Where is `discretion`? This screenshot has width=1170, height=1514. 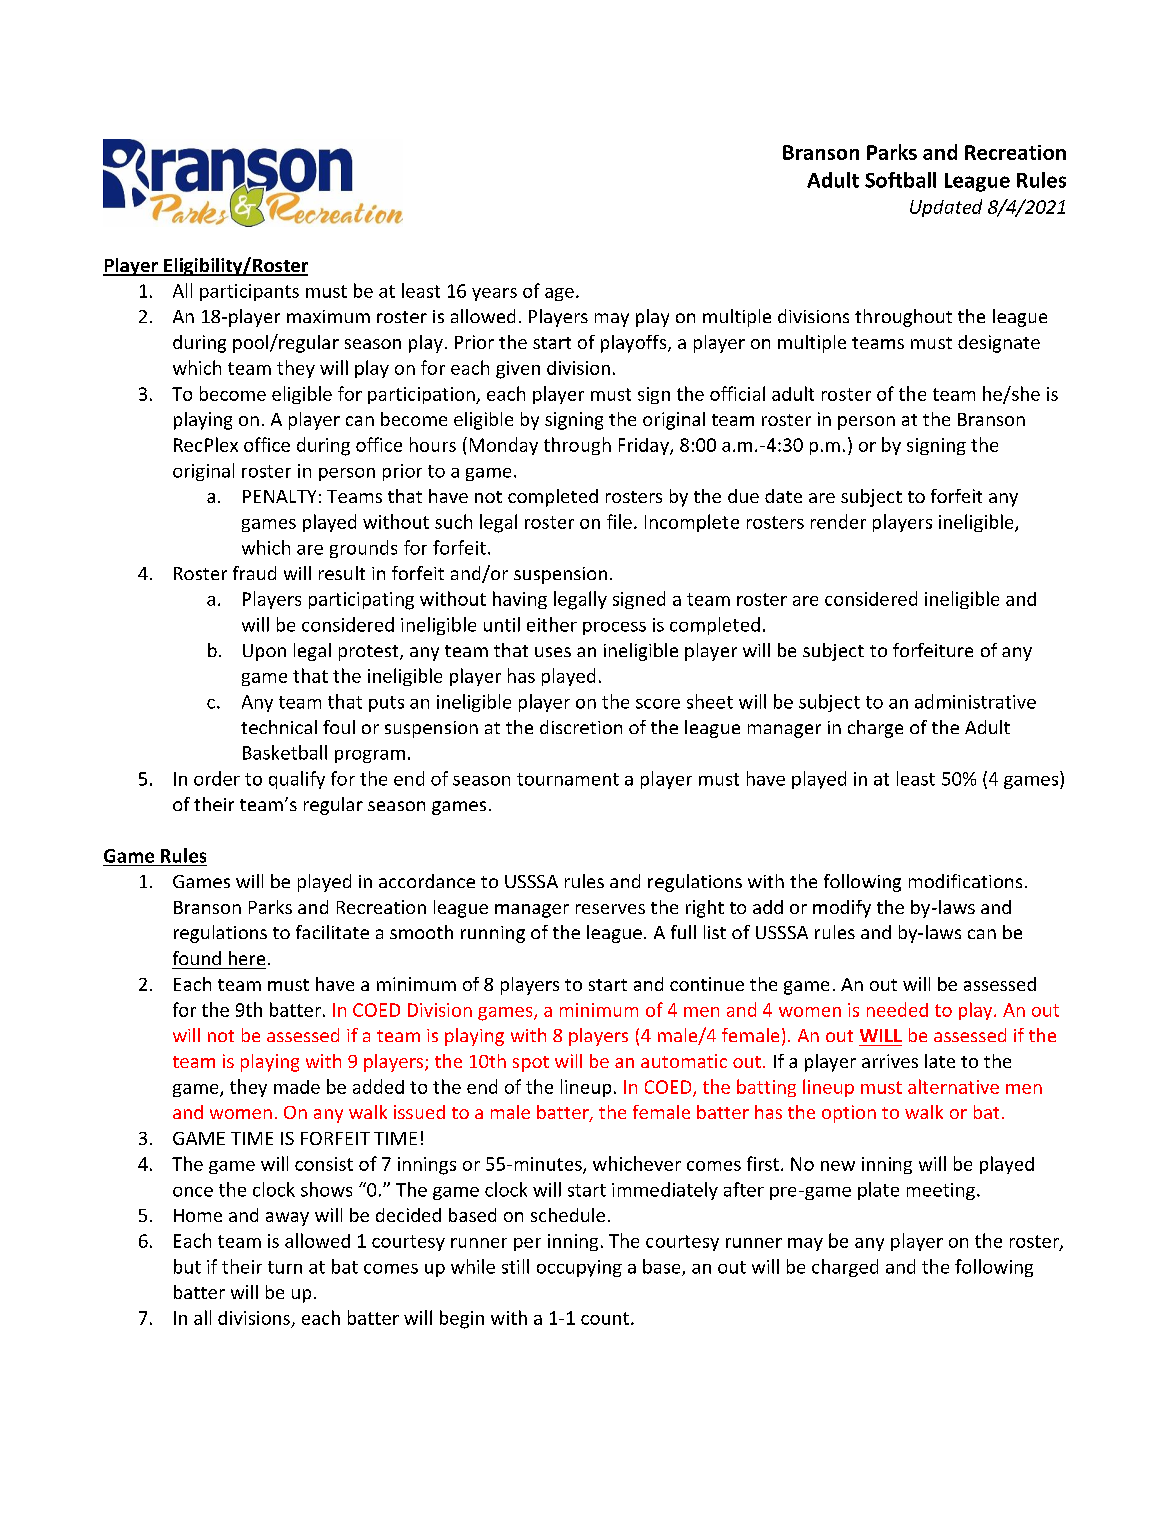 discretion is located at coordinates (581, 727).
